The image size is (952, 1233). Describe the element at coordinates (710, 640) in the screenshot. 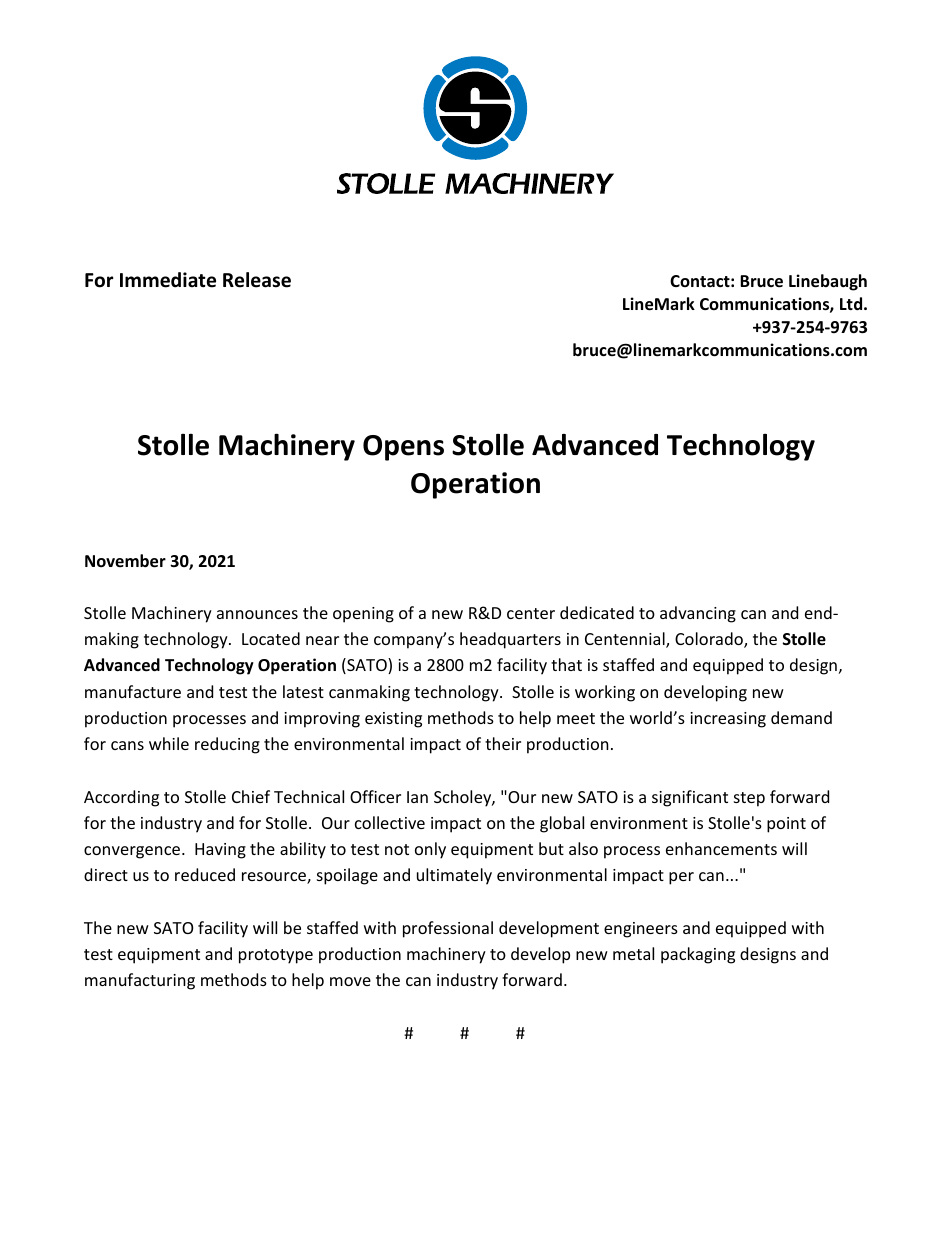

I see `Colorado` at that location.
